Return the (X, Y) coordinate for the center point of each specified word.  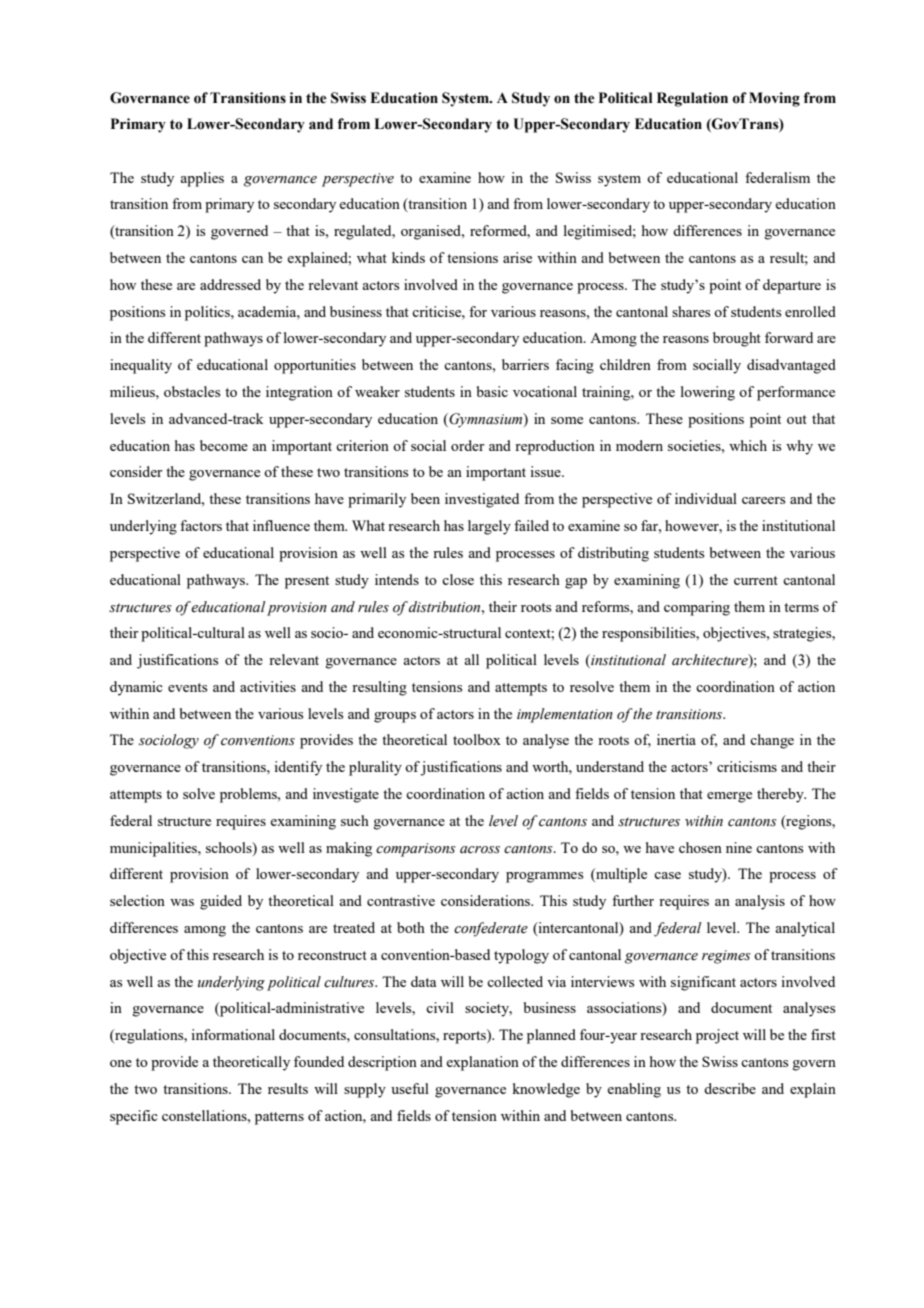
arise (517, 257)
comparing (697, 608)
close (458, 579)
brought (737, 339)
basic (492, 391)
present (307, 582)
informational (233, 1034)
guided (221, 902)
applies (202, 179)
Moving (774, 99)
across (480, 850)
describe (730, 1088)
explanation (482, 1063)
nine (739, 847)
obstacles (192, 391)
